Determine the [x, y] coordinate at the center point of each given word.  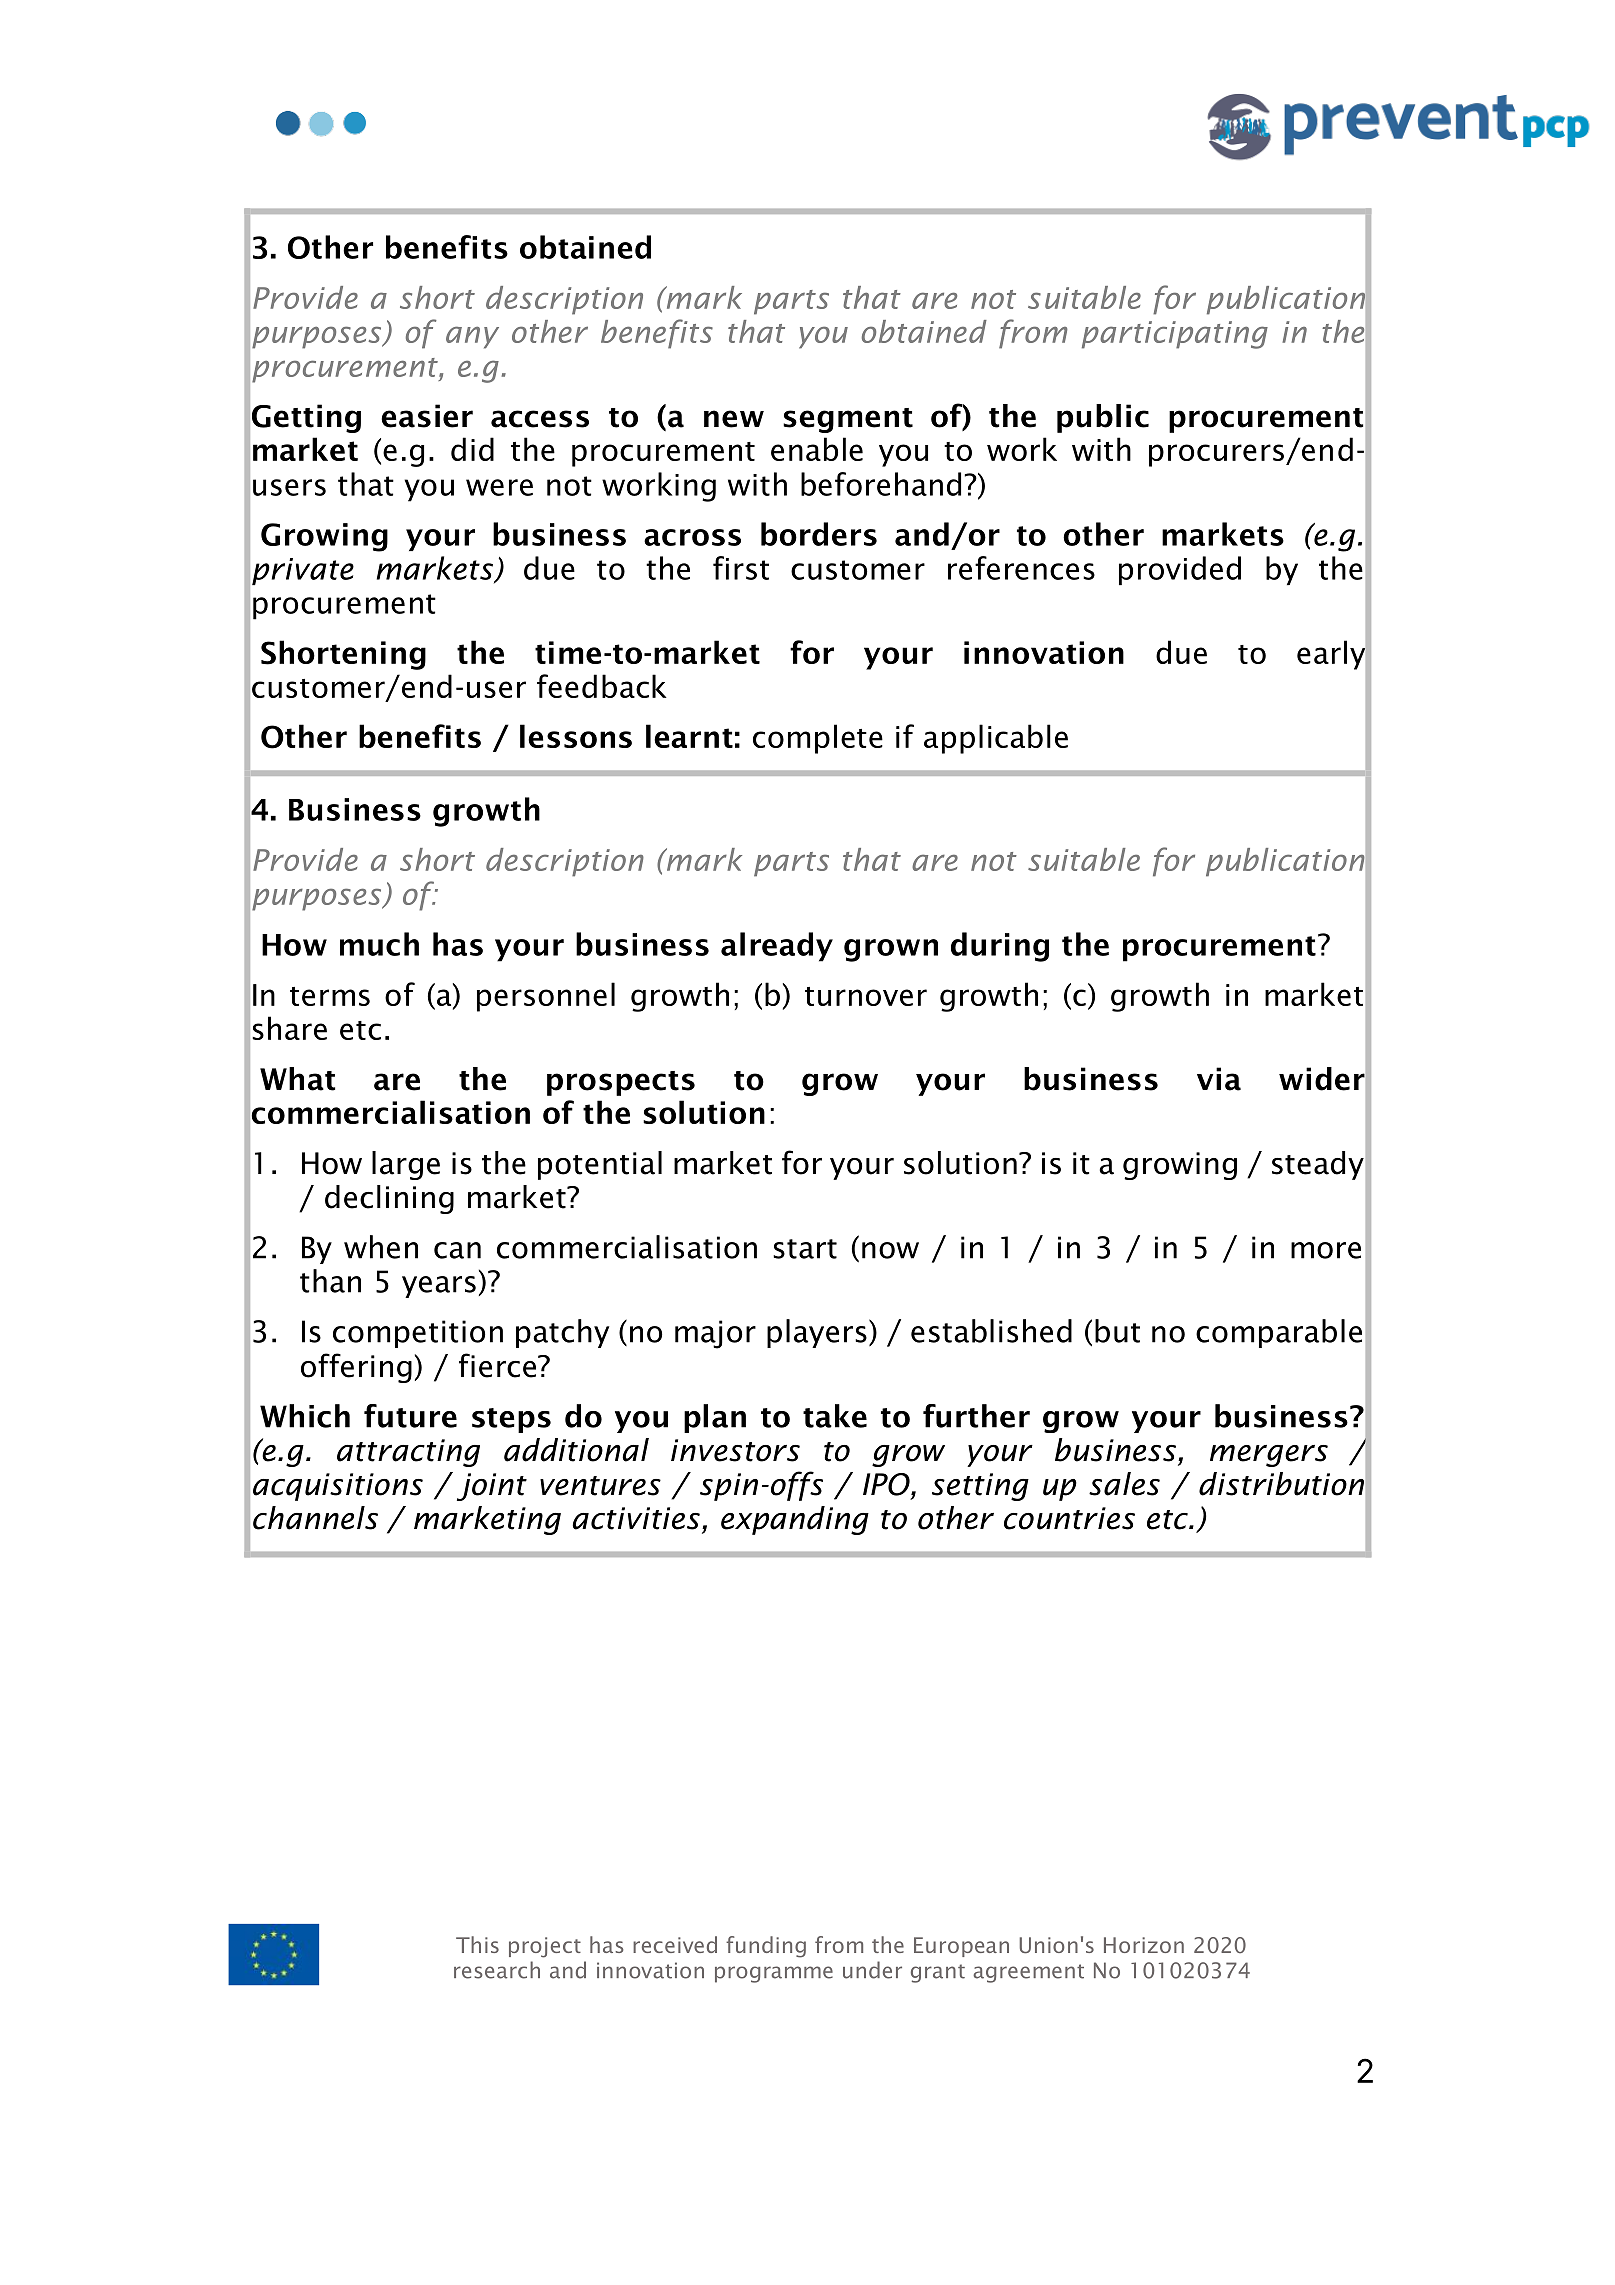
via [1219, 1079]
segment [848, 420]
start [805, 1249]
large [406, 1165]
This [477, 1944]
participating [1175, 335]
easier [427, 416]
